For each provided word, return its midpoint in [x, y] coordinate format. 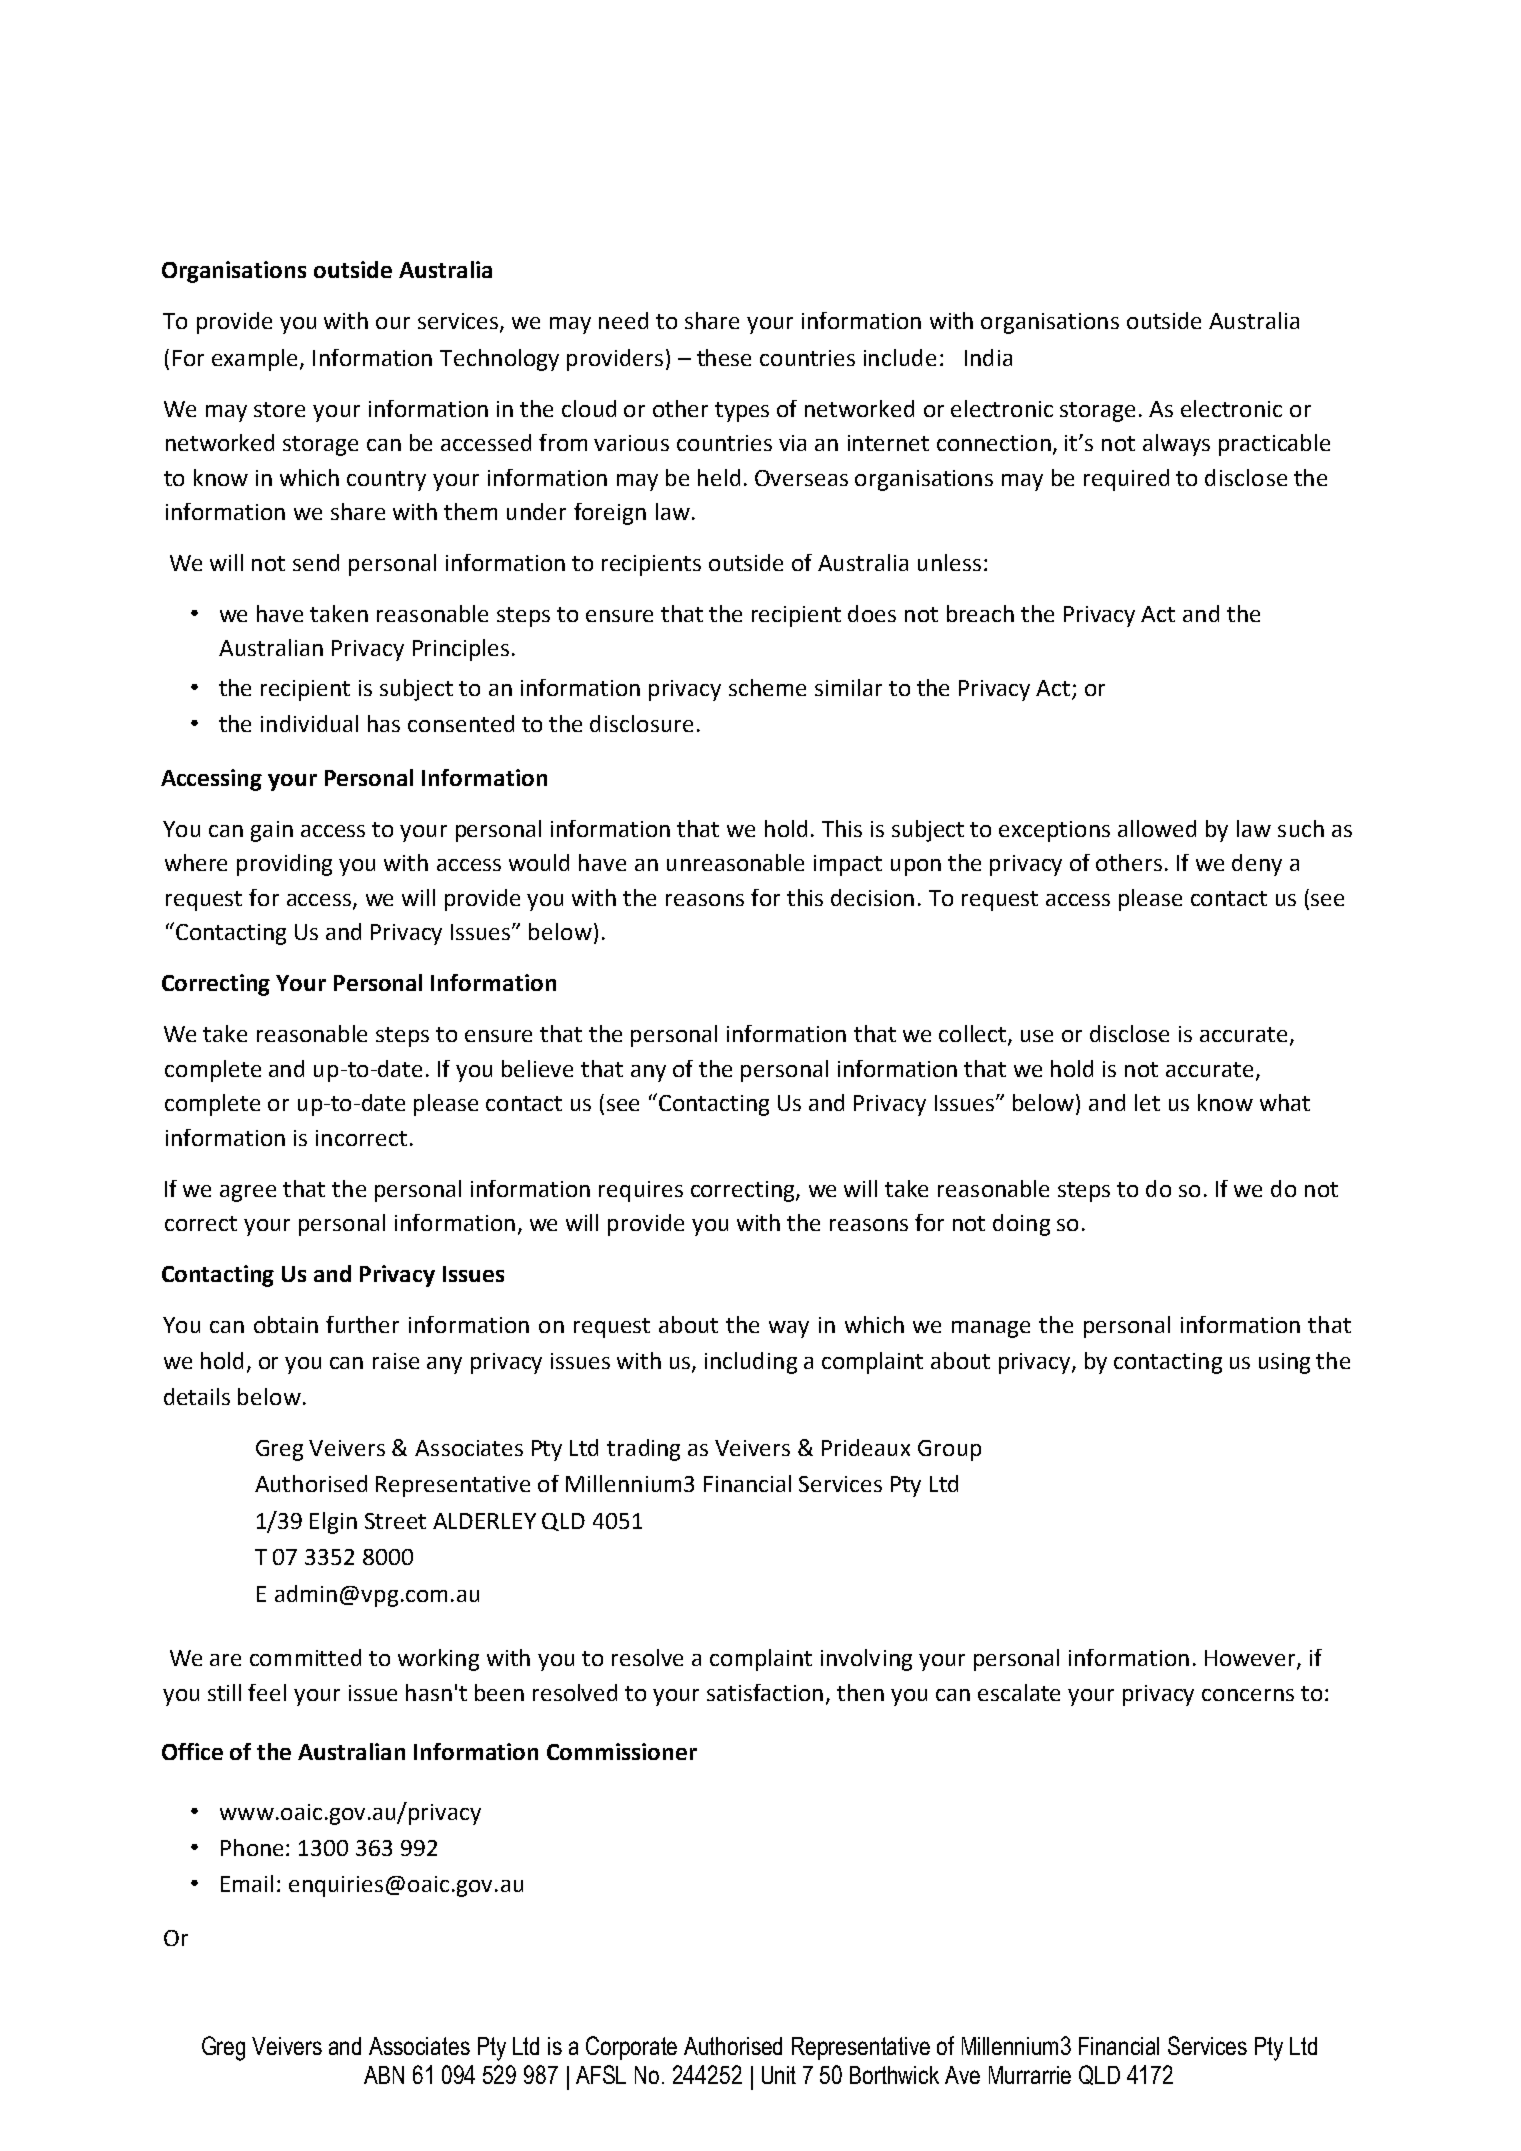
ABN [384, 2075]
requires [641, 1191]
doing [1021, 1225]
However [1251, 1659]
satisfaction [765, 1692]
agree [248, 1193]
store [279, 409]
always [1176, 445]
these [724, 357]
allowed [1157, 828]
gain [272, 831]
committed [305, 1657]
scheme [767, 687]
